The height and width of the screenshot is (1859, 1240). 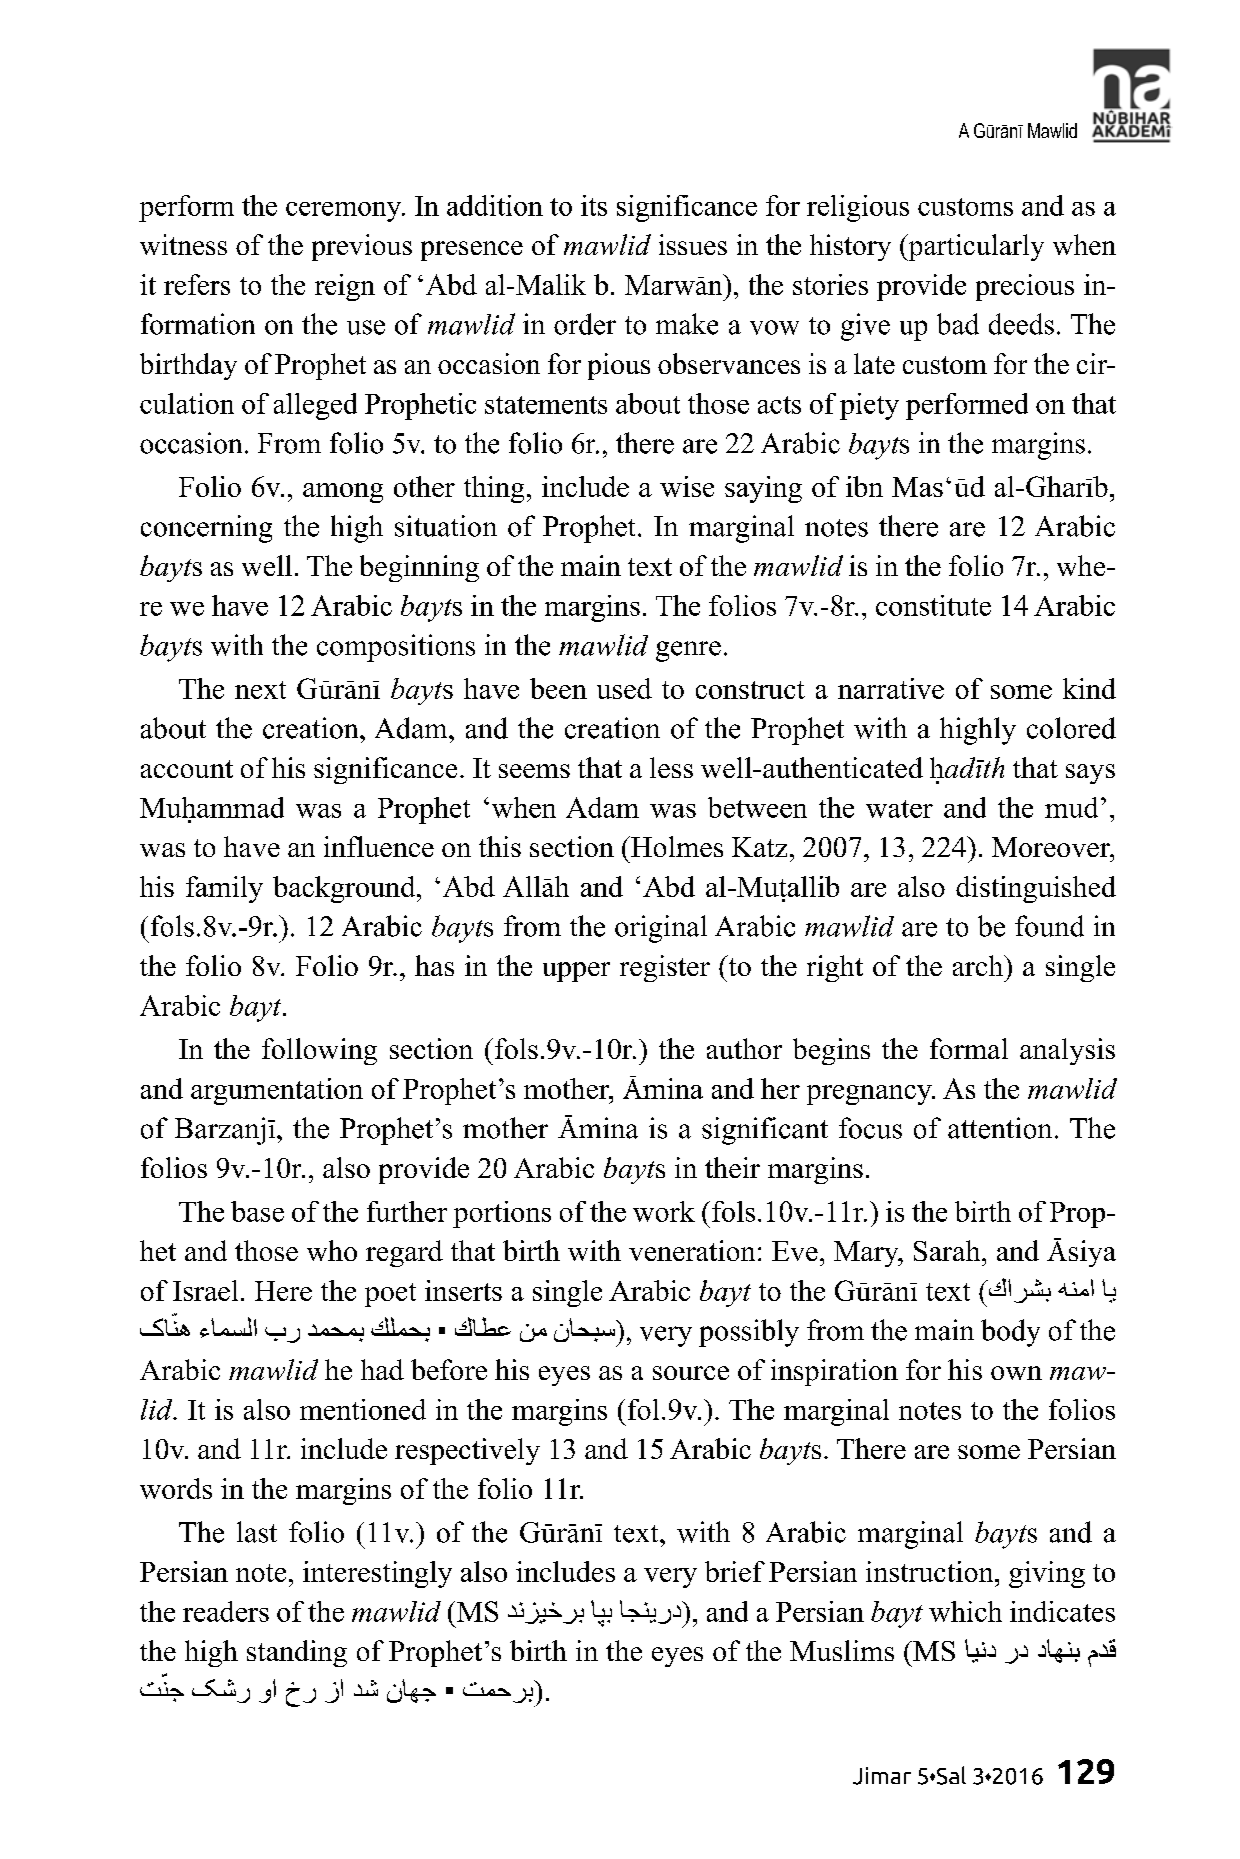 What do you see at coordinates (297, 1653) in the screenshot?
I see `standing` at bounding box center [297, 1653].
